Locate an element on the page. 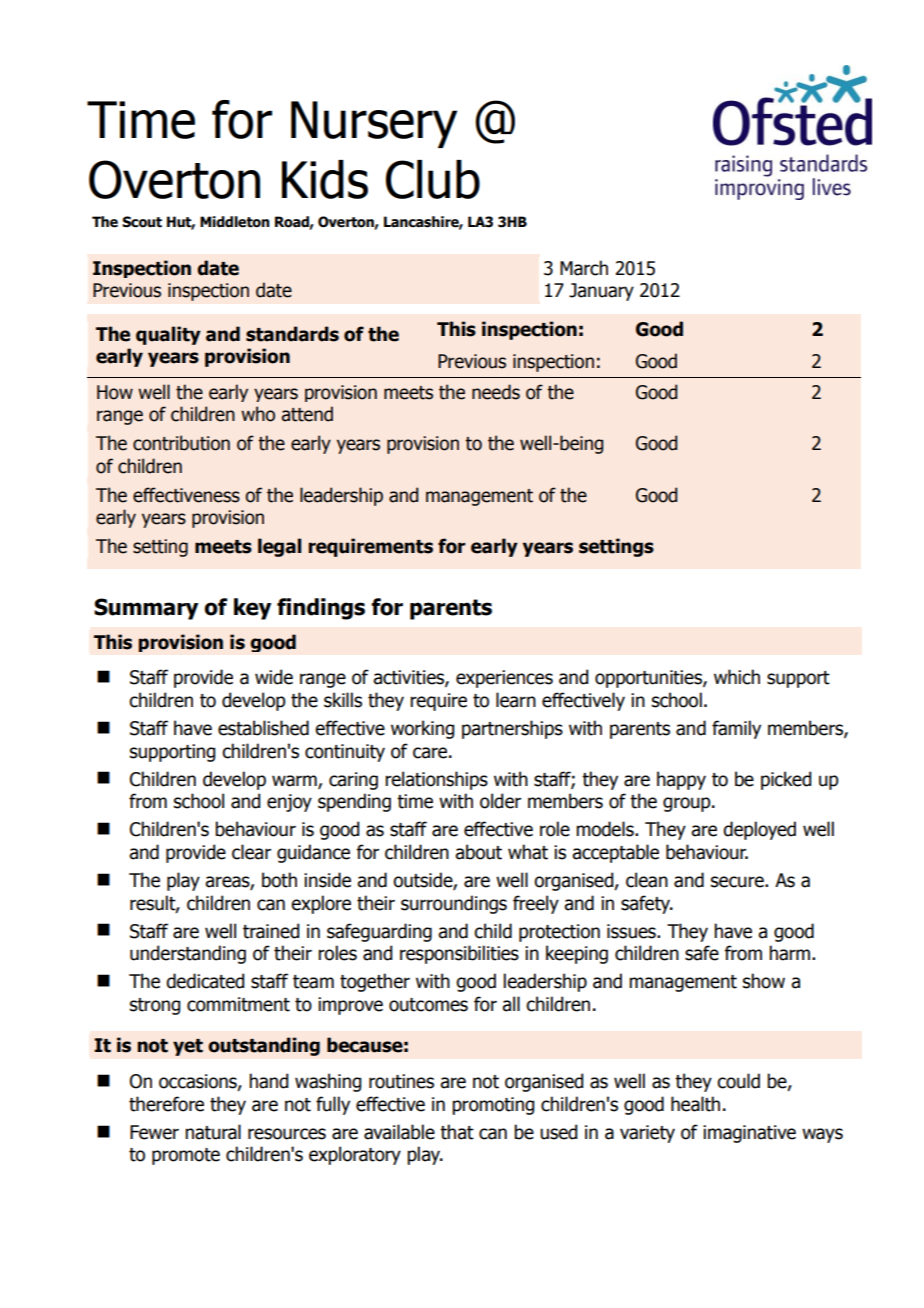 This page has width=924, height=1308. Club is located at coordinates (433, 179).
